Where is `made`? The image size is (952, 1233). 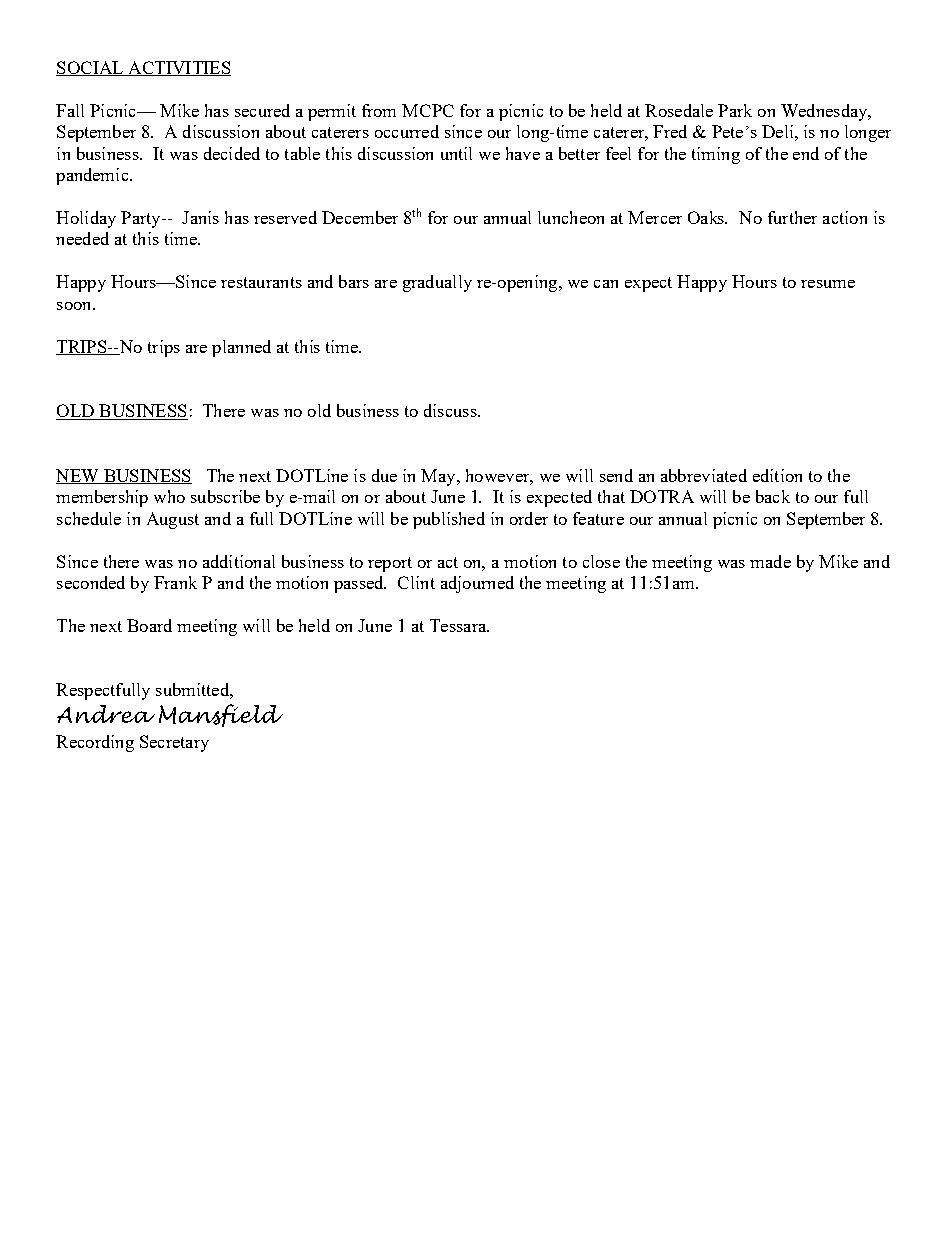 made is located at coordinates (770, 561).
